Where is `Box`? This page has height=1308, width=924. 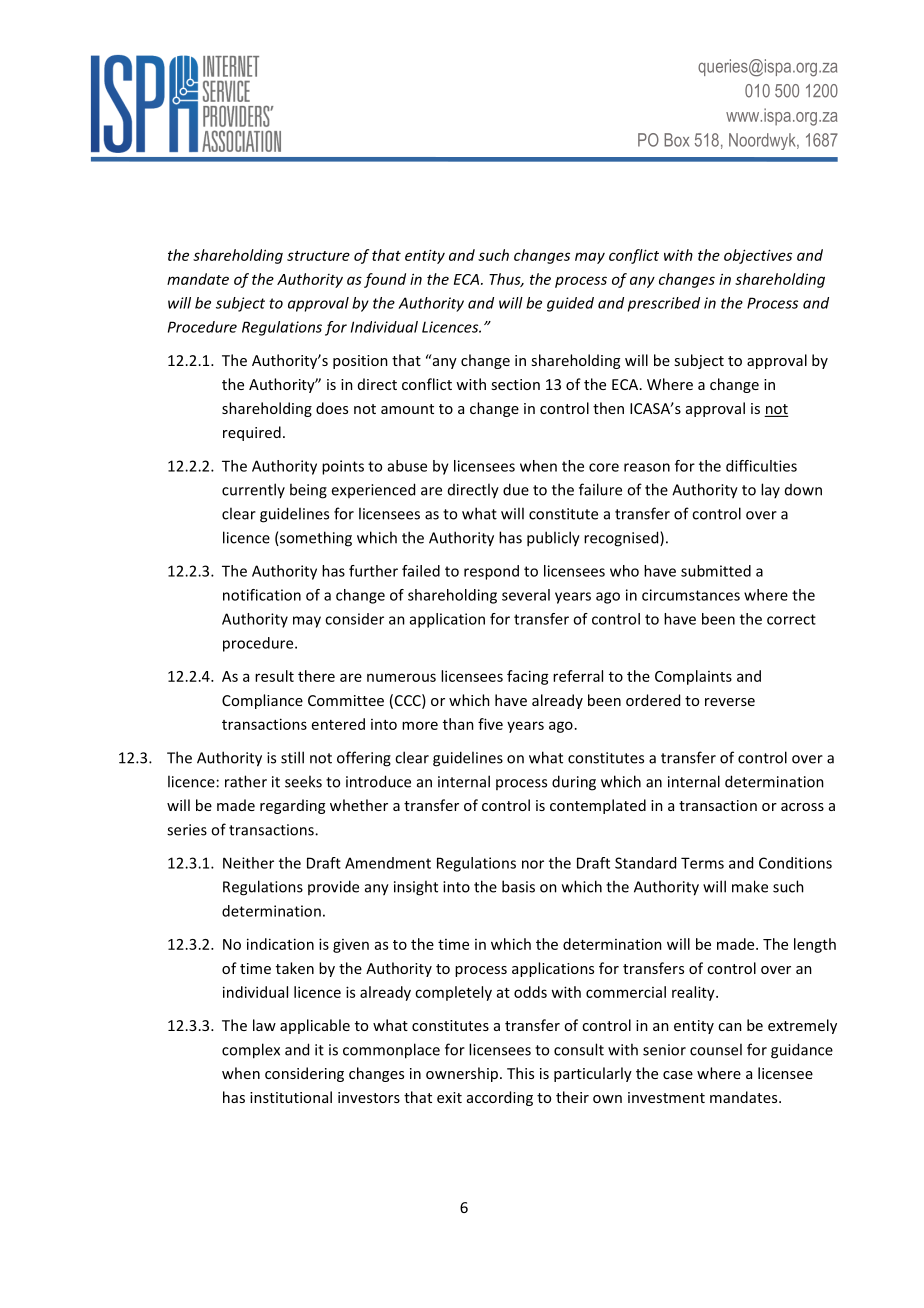
Box is located at coordinates (676, 140).
